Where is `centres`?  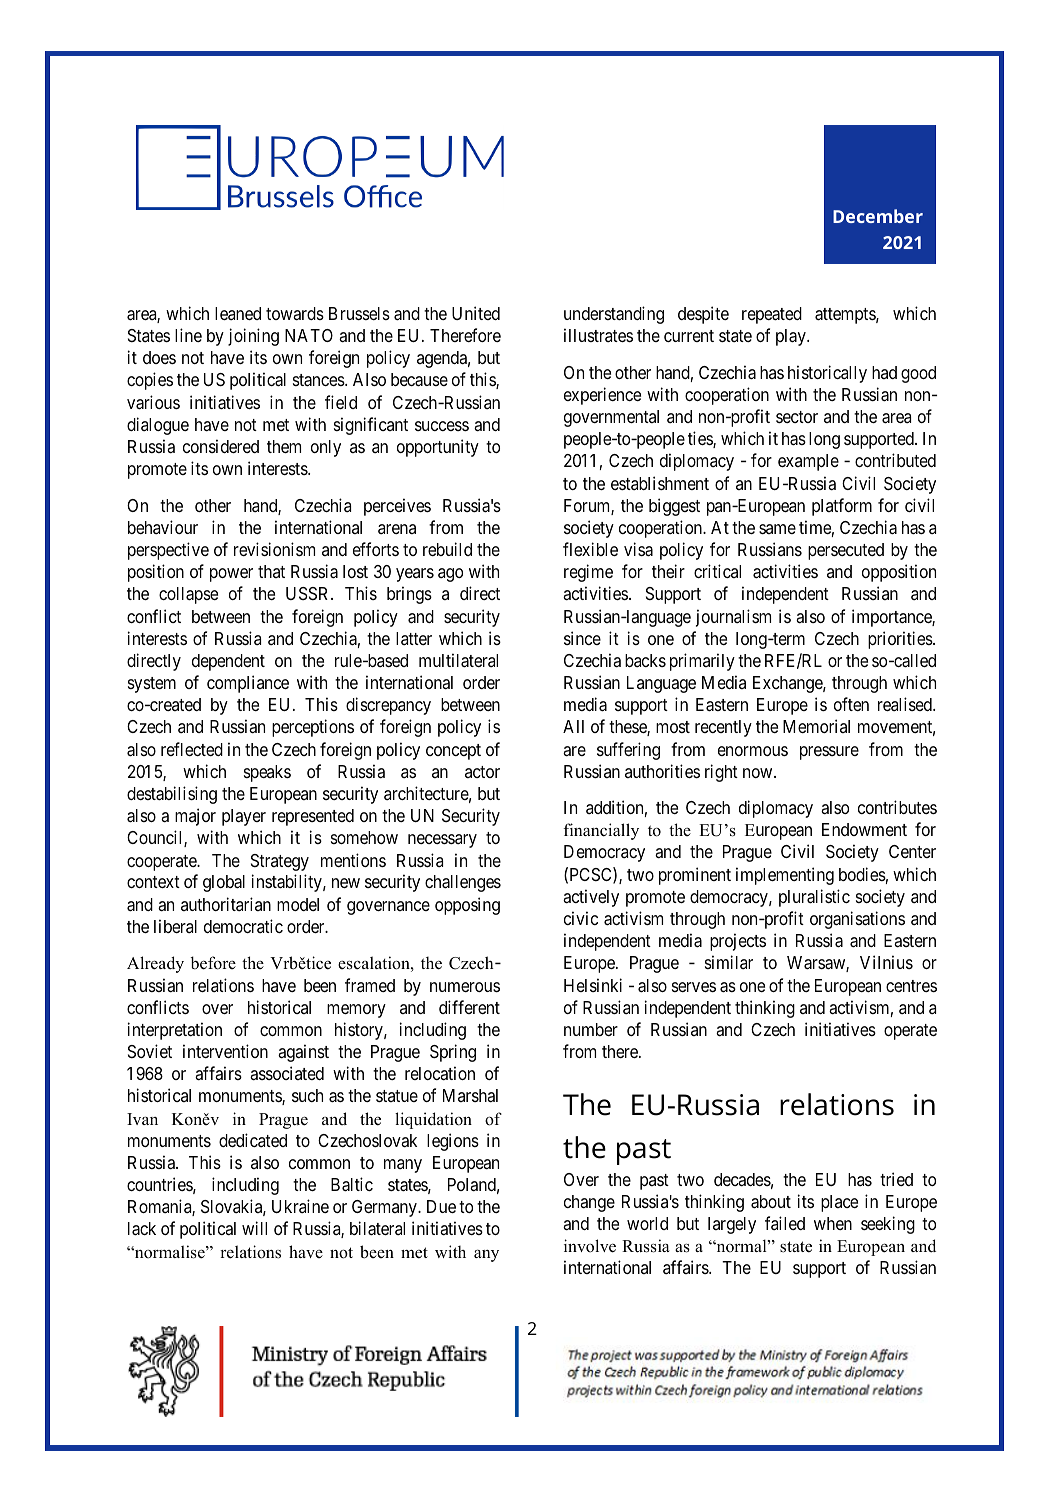 centres is located at coordinates (911, 986).
